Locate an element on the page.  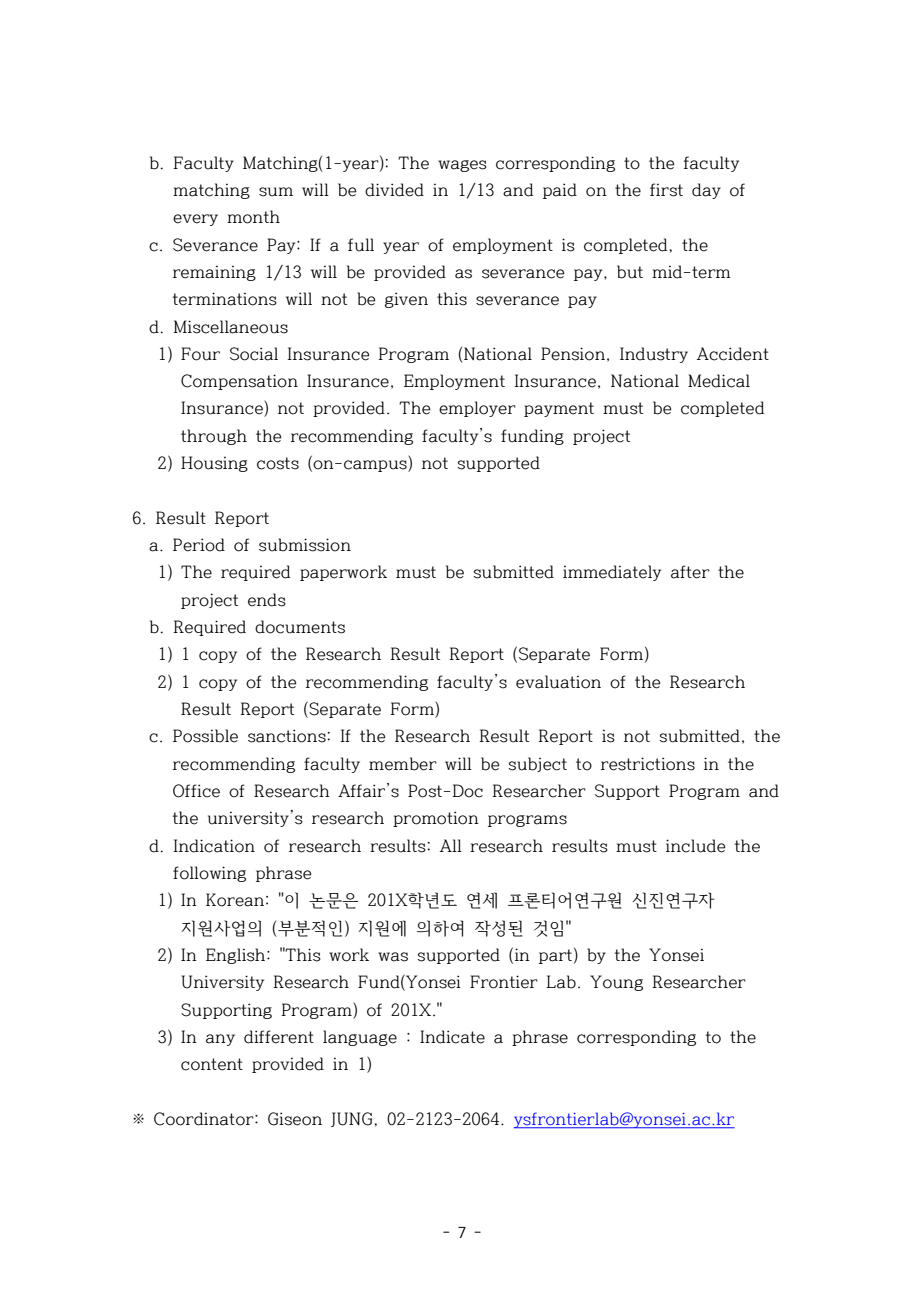
content is located at coordinates (212, 1064).
